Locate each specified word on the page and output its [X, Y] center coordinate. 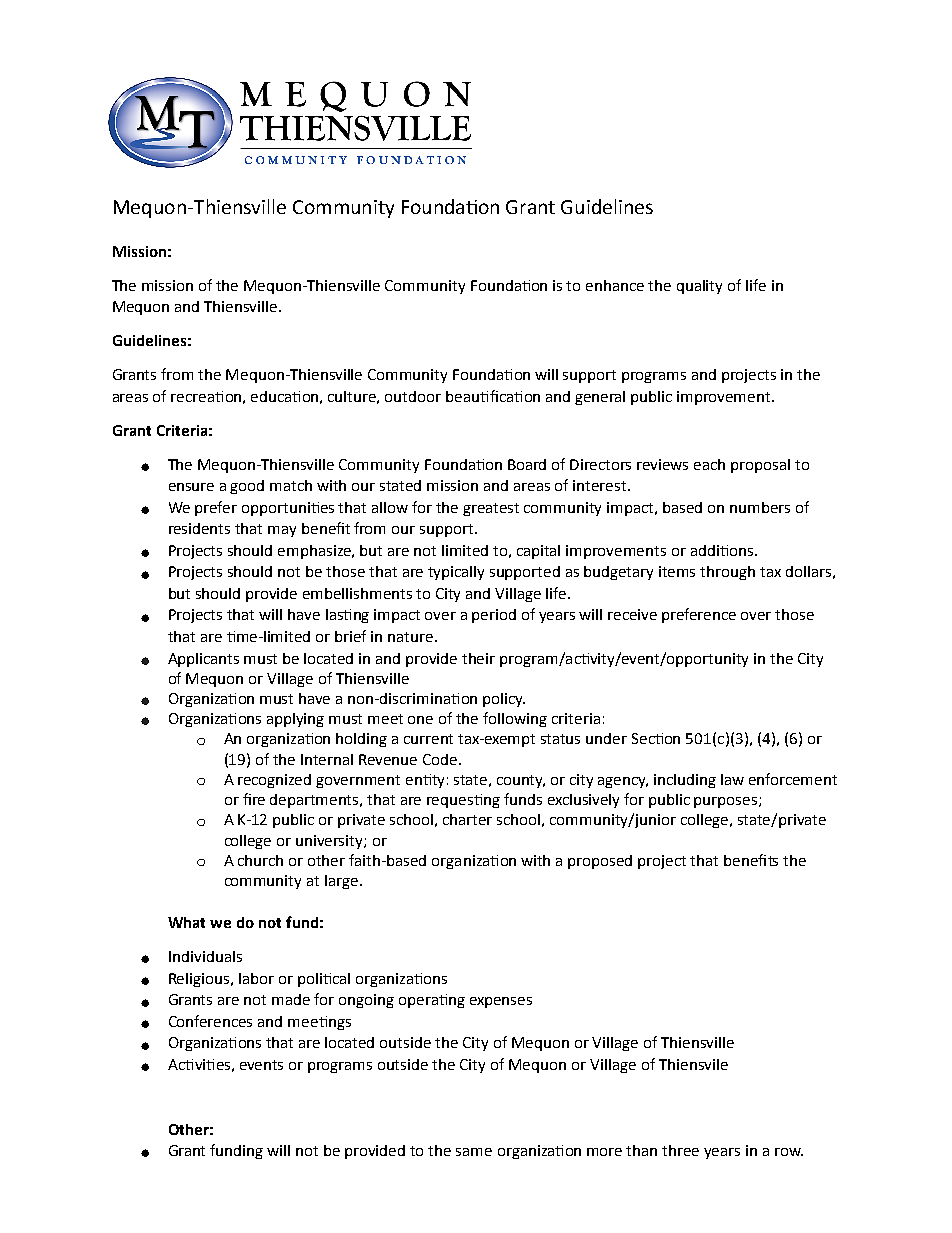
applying [295, 720]
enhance [615, 285]
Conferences [210, 1021]
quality [699, 287]
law [732, 779]
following [515, 719]
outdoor [413, 396]
